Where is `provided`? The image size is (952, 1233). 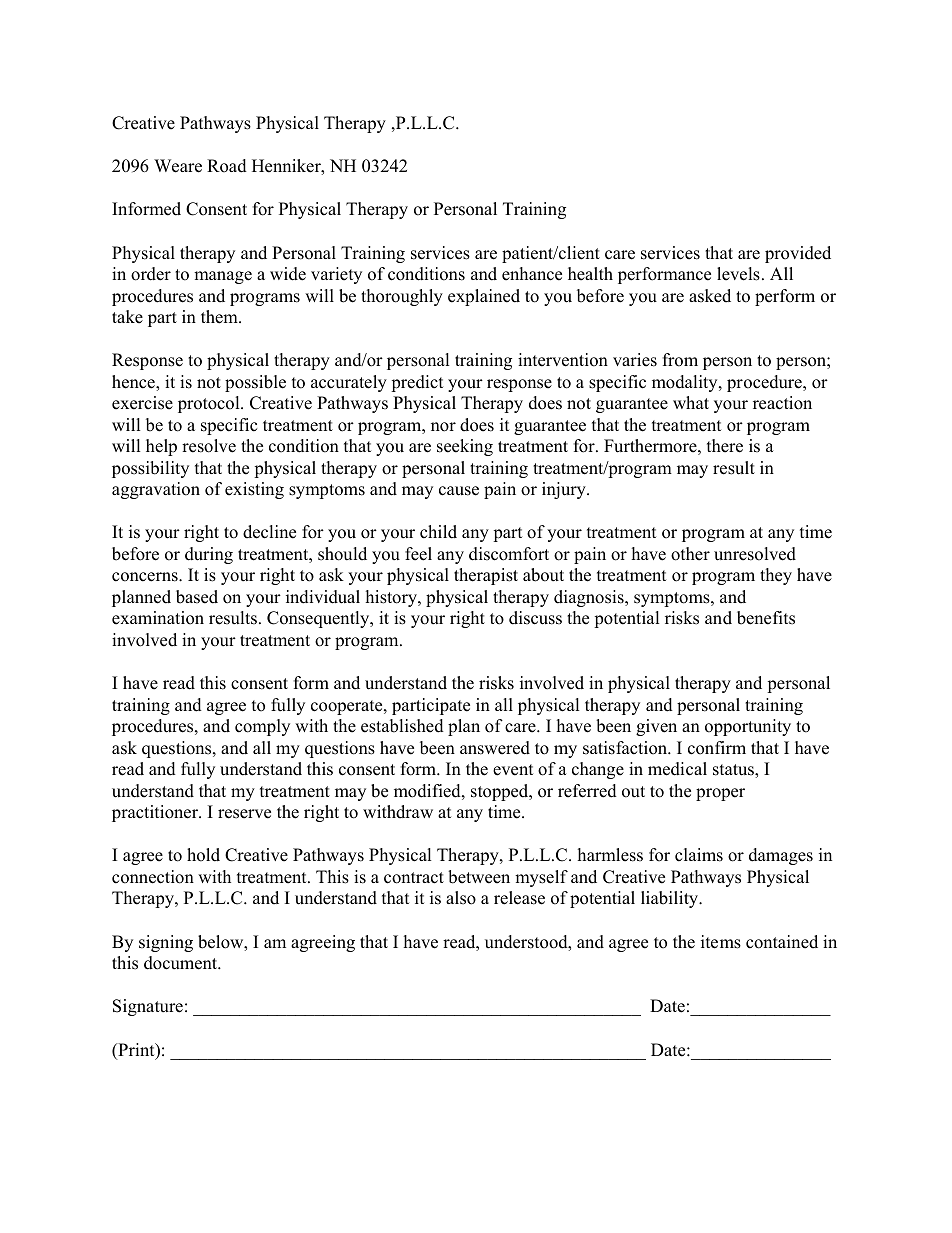 provided is located at coordinates (798, 254).
